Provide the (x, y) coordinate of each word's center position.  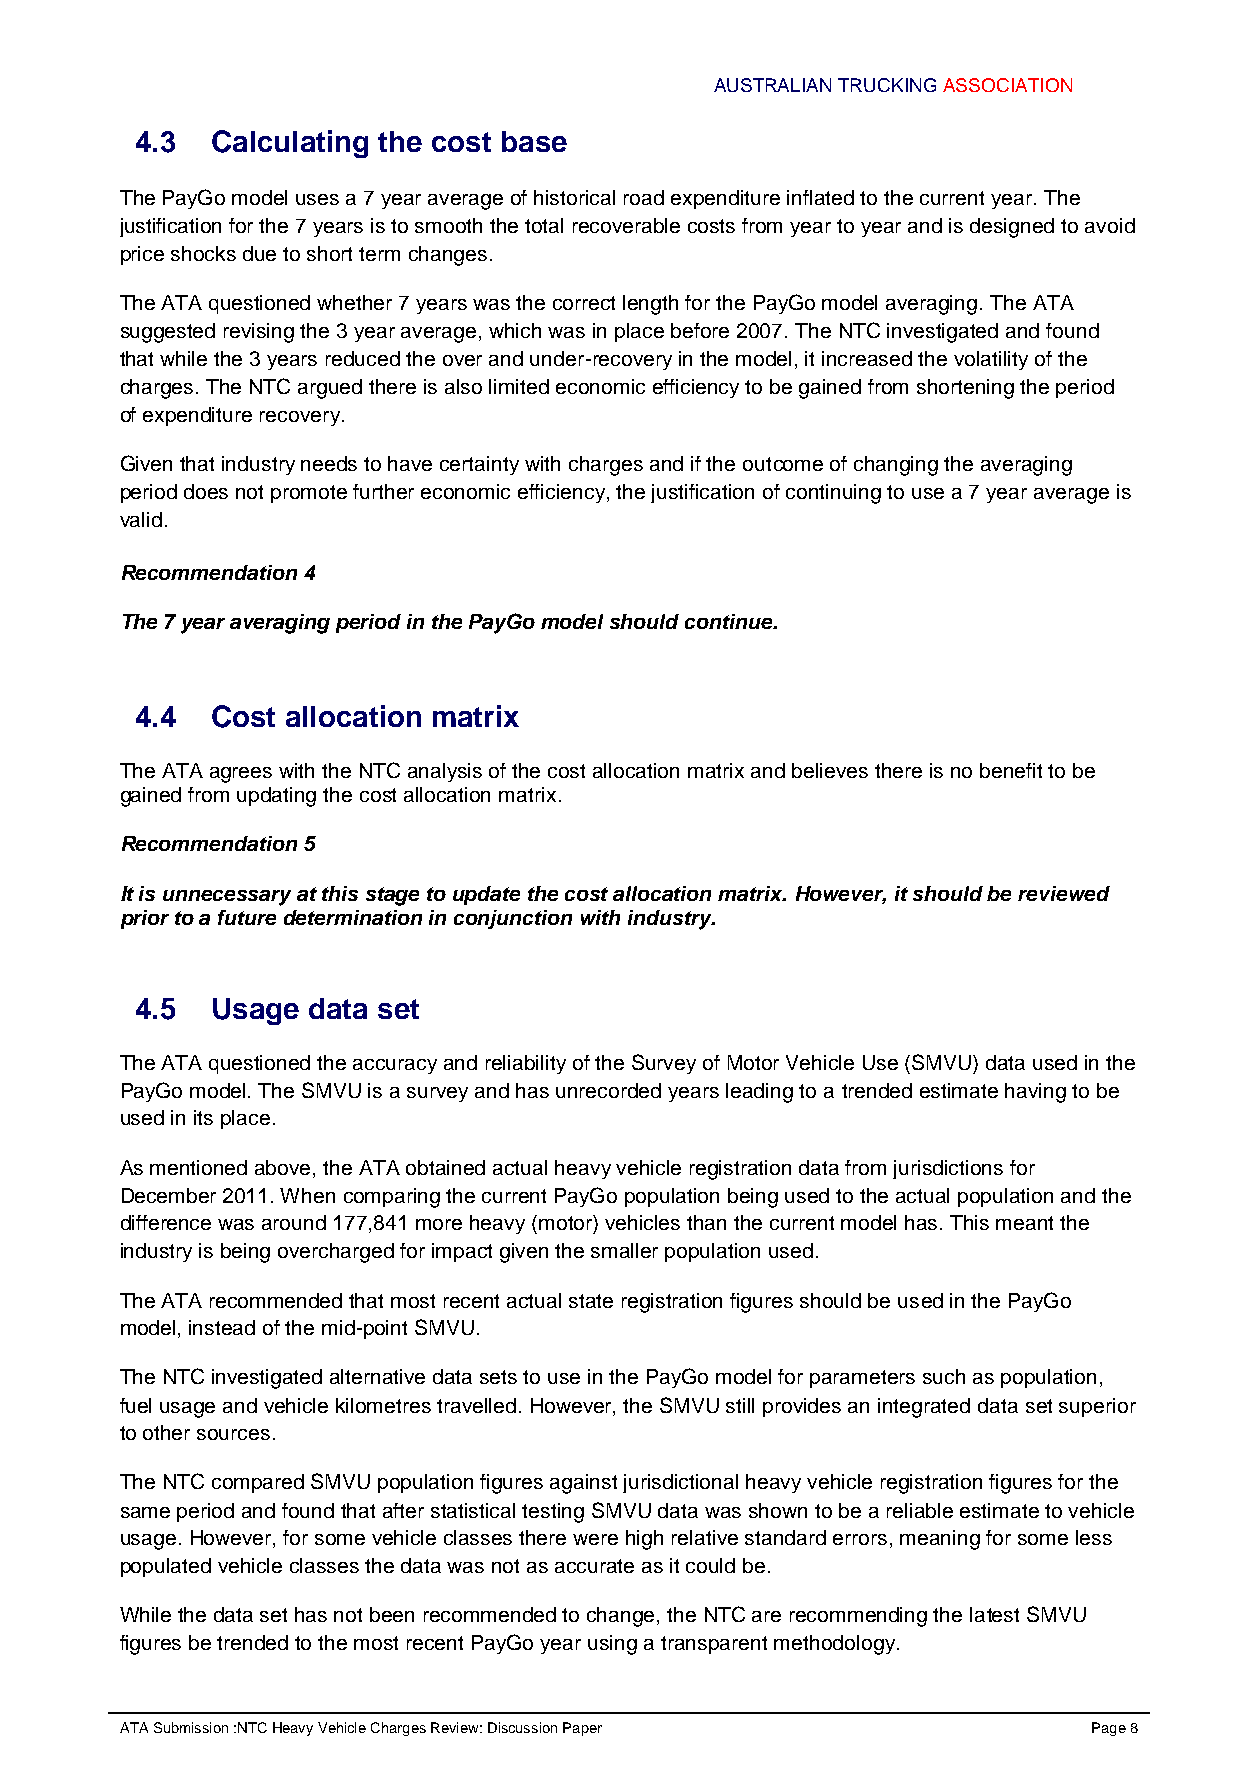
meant (1024, 1223)
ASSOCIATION (1007, 85)
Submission (191, 1727)
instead (222, 1327)
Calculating (290, 144)
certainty (479, 465)
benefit (1011, 770)
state (591, 1301)
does (206, 491)
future (247, 917)
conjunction (513, 919)
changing (896, 466)
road (644, 197)
